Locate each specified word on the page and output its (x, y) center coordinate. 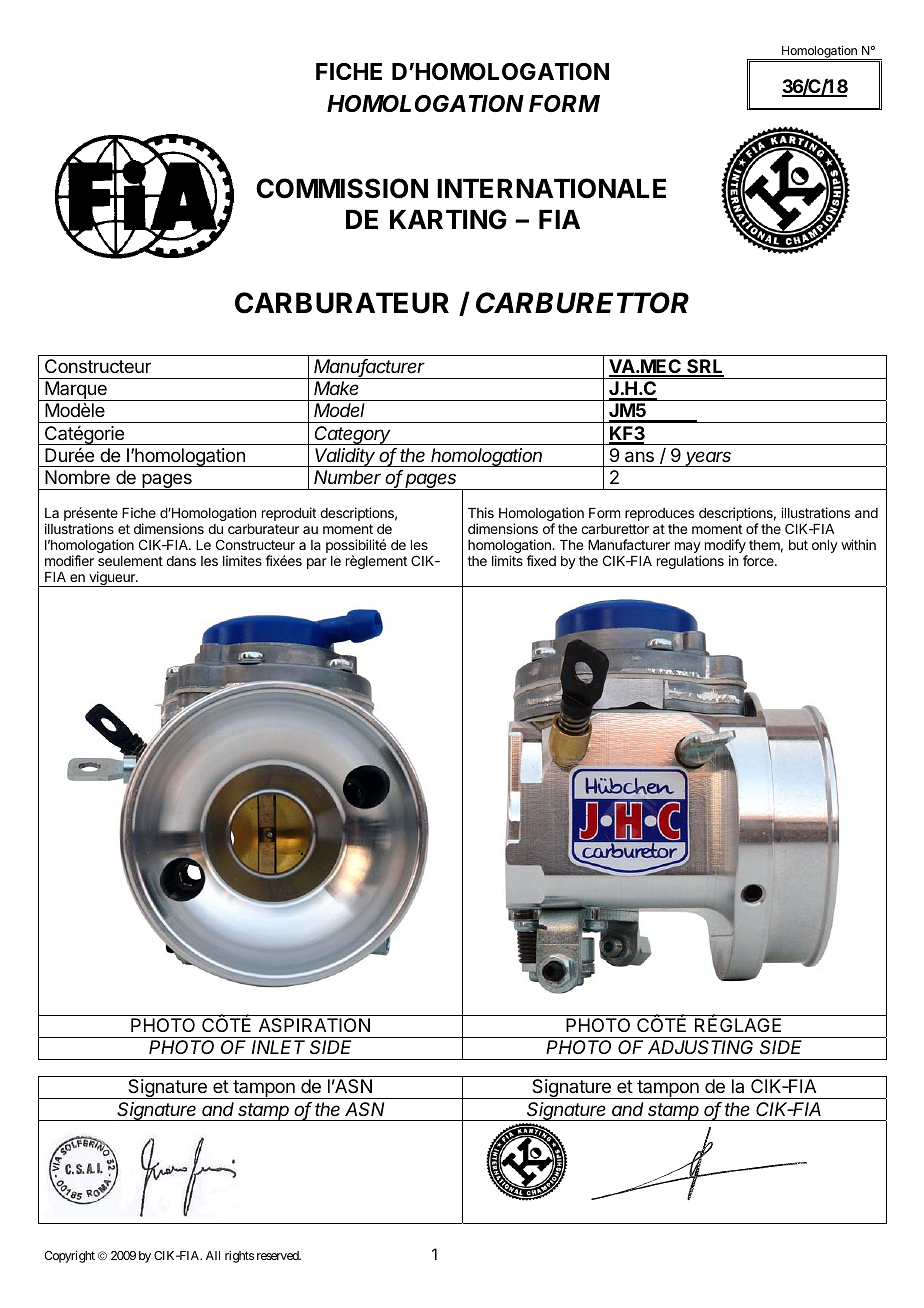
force (759, 560)
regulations (690, 562)
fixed (541, 560)
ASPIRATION (314, 1025)
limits (507, 560)
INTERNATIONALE (551, 188)
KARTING (448, 219)
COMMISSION (342, 188)
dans (181, 561)
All (213, 1255)
